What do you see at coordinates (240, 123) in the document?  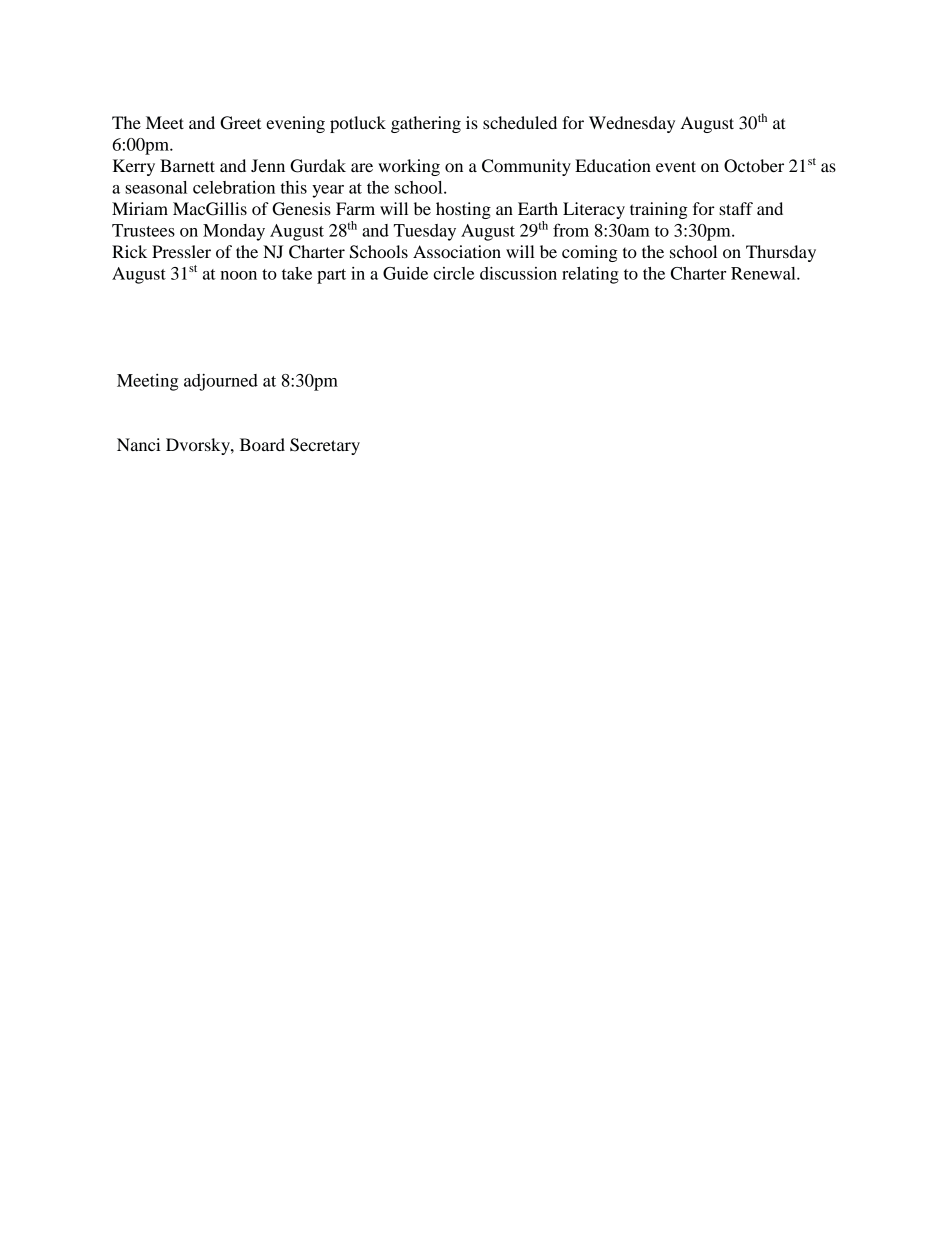 I see `Greet` at bounding box center [240, 123].
